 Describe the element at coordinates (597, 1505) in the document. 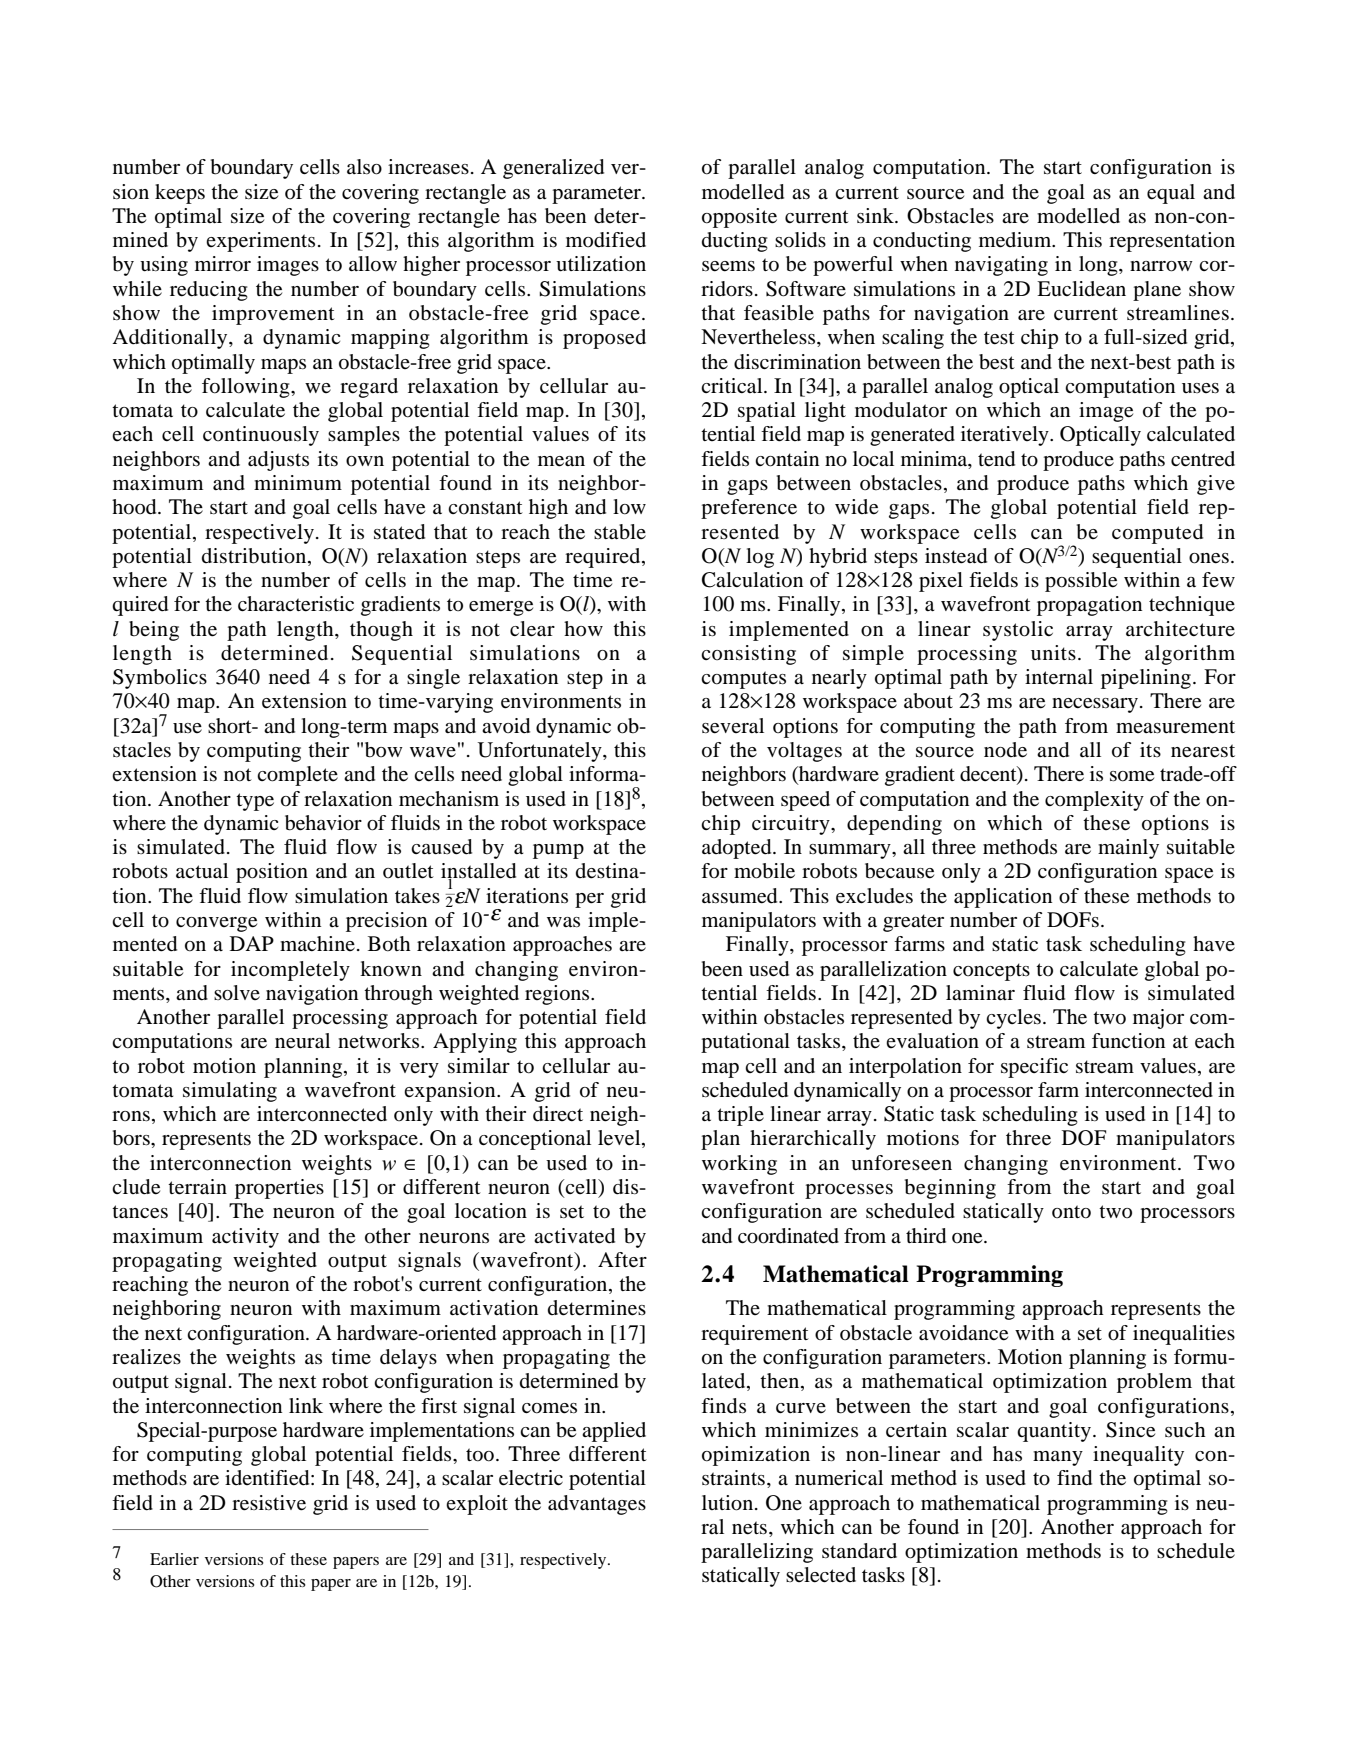

I see `advantages` at that location.
